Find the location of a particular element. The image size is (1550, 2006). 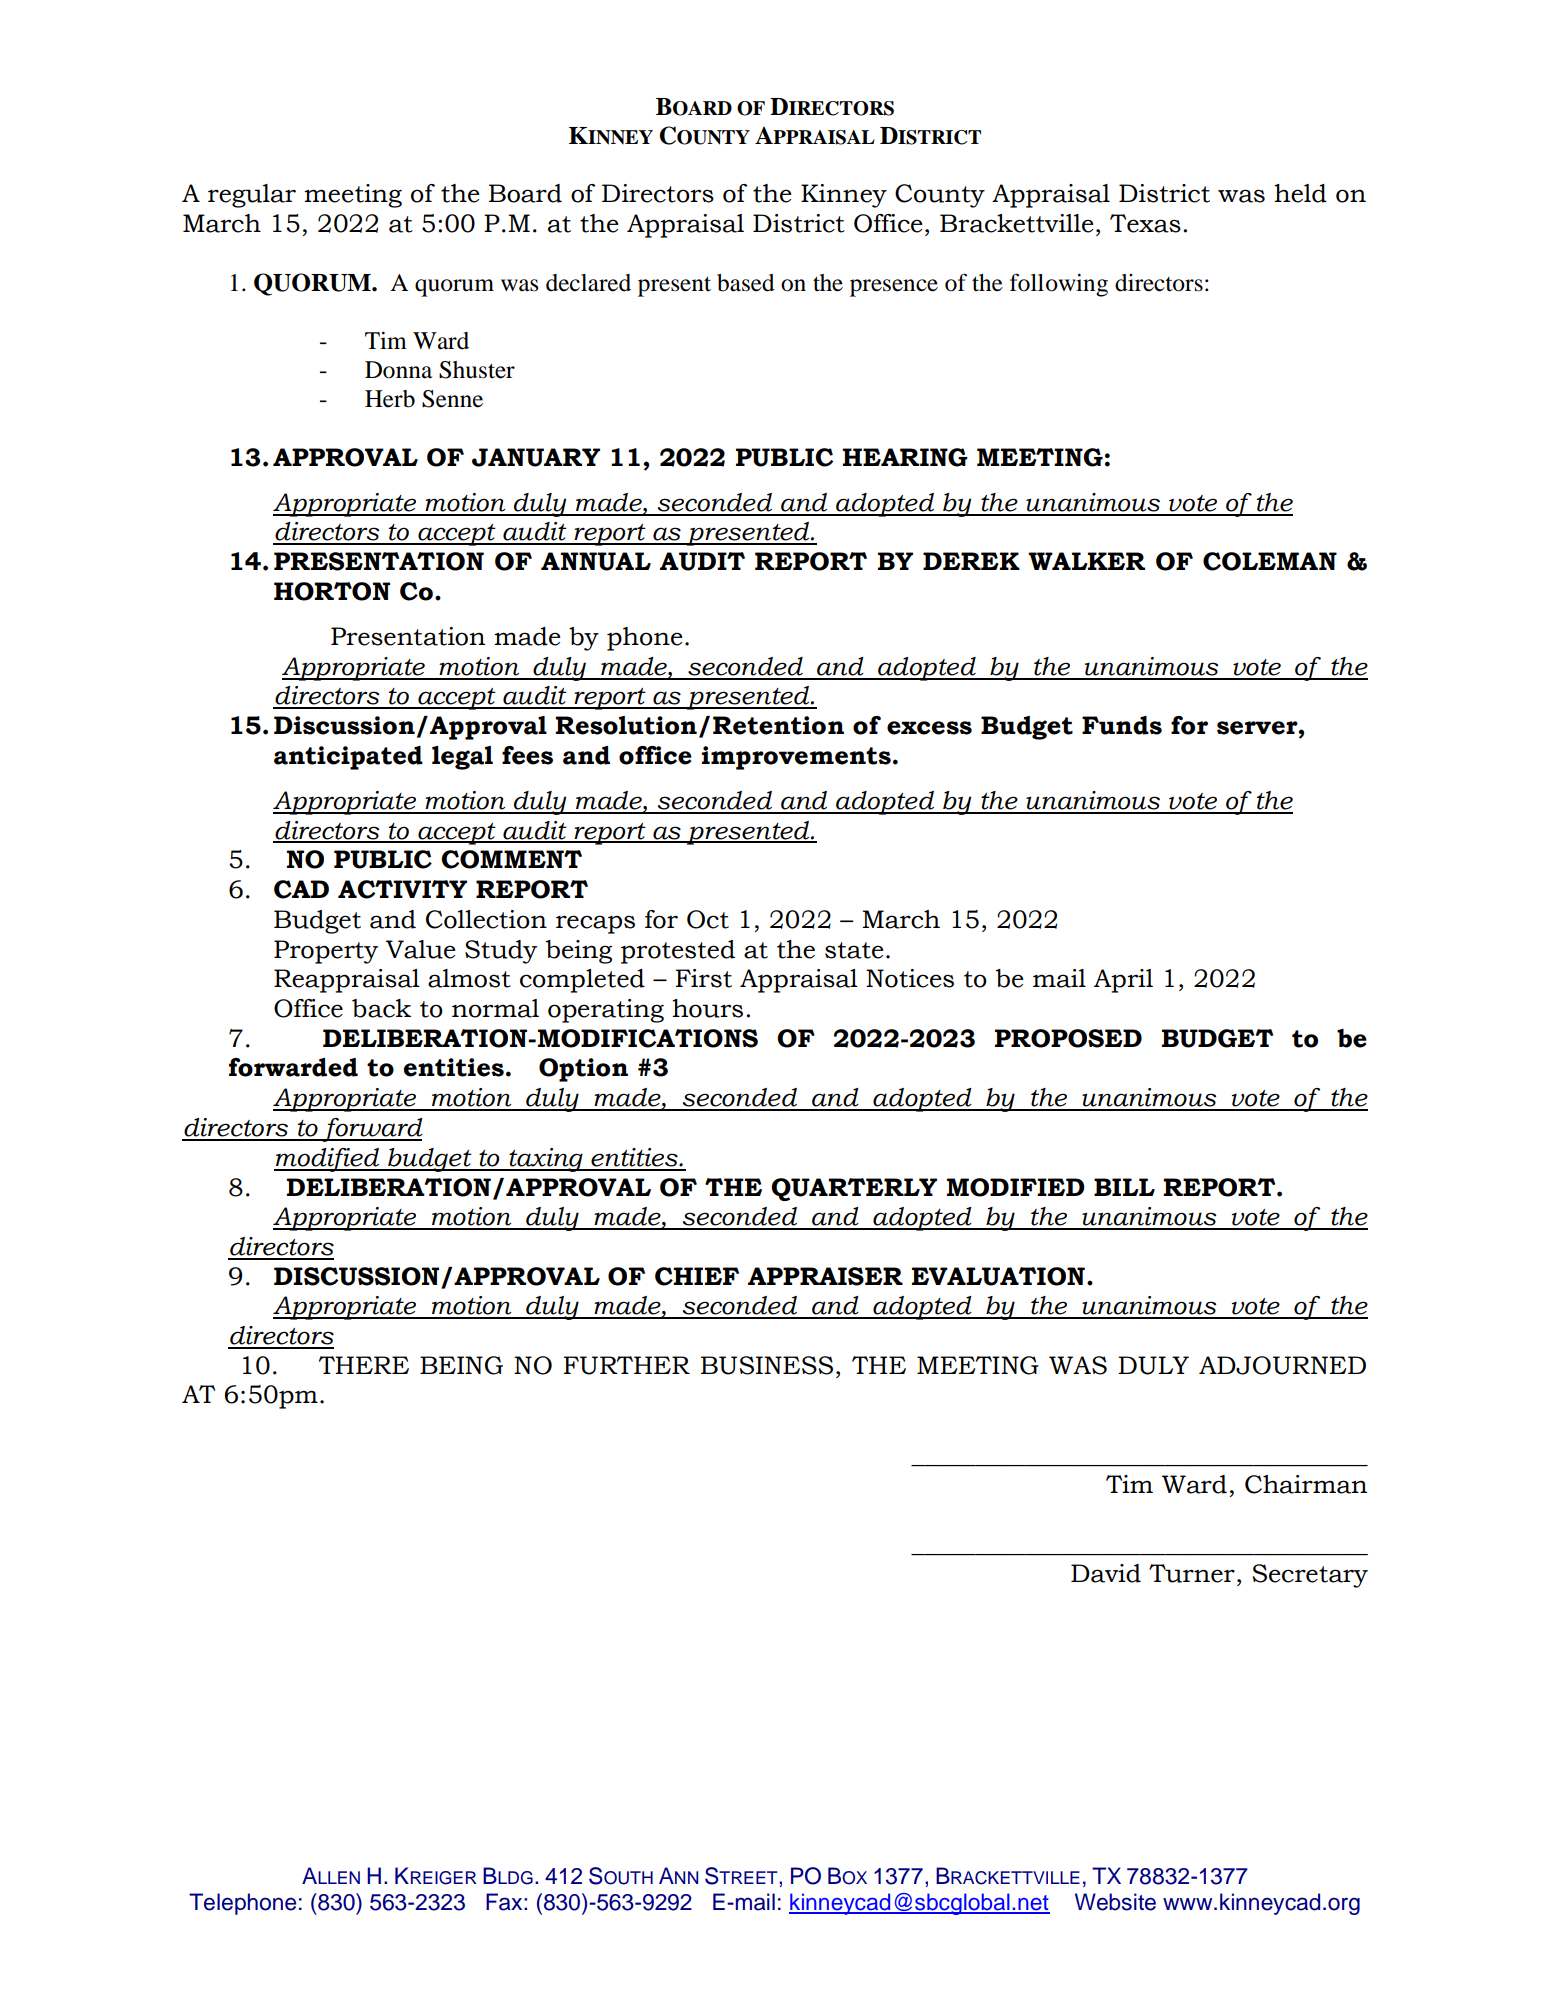

anticipated is located at coordinates (348, 758).
